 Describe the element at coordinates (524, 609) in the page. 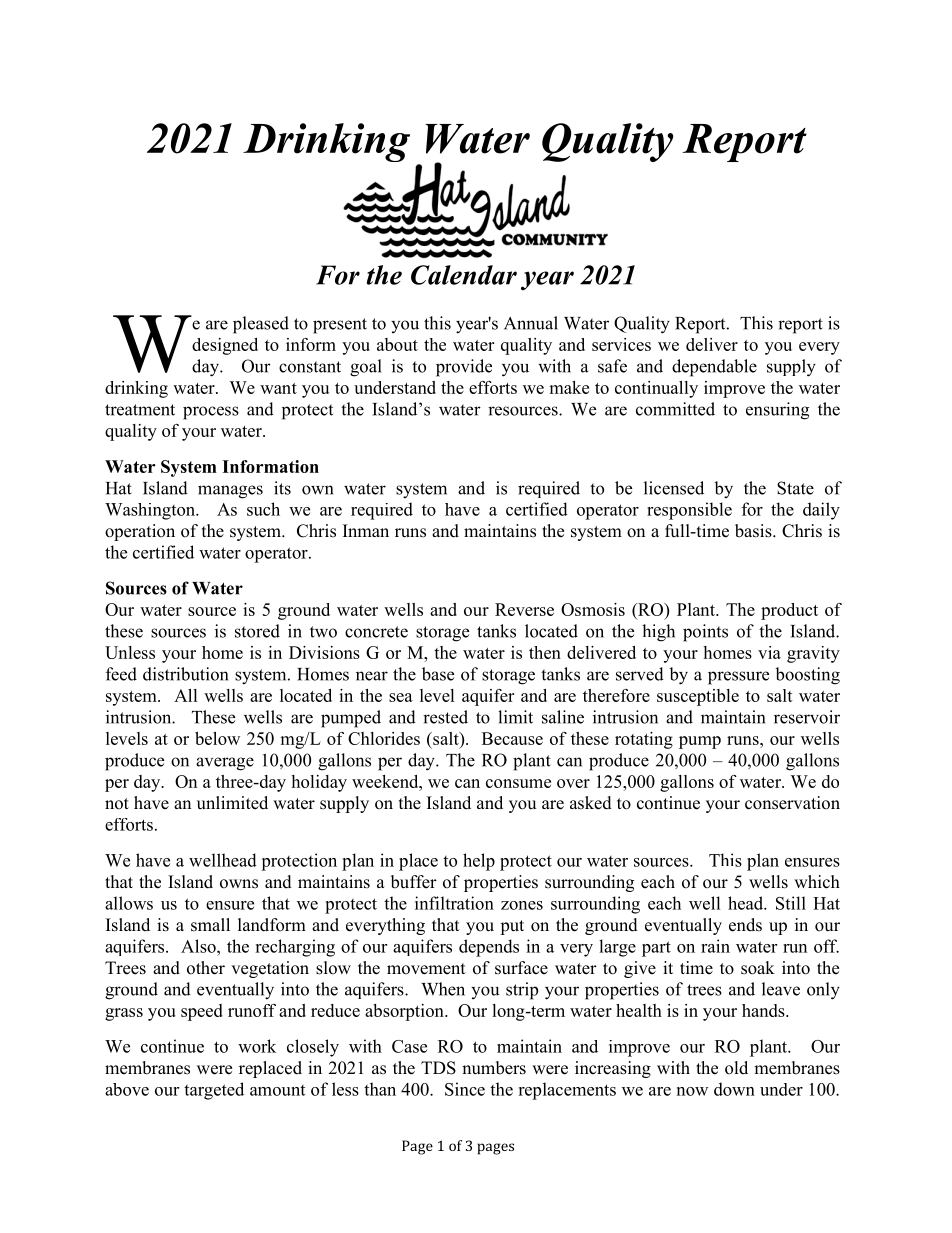

I see `Reverse` at that location.
